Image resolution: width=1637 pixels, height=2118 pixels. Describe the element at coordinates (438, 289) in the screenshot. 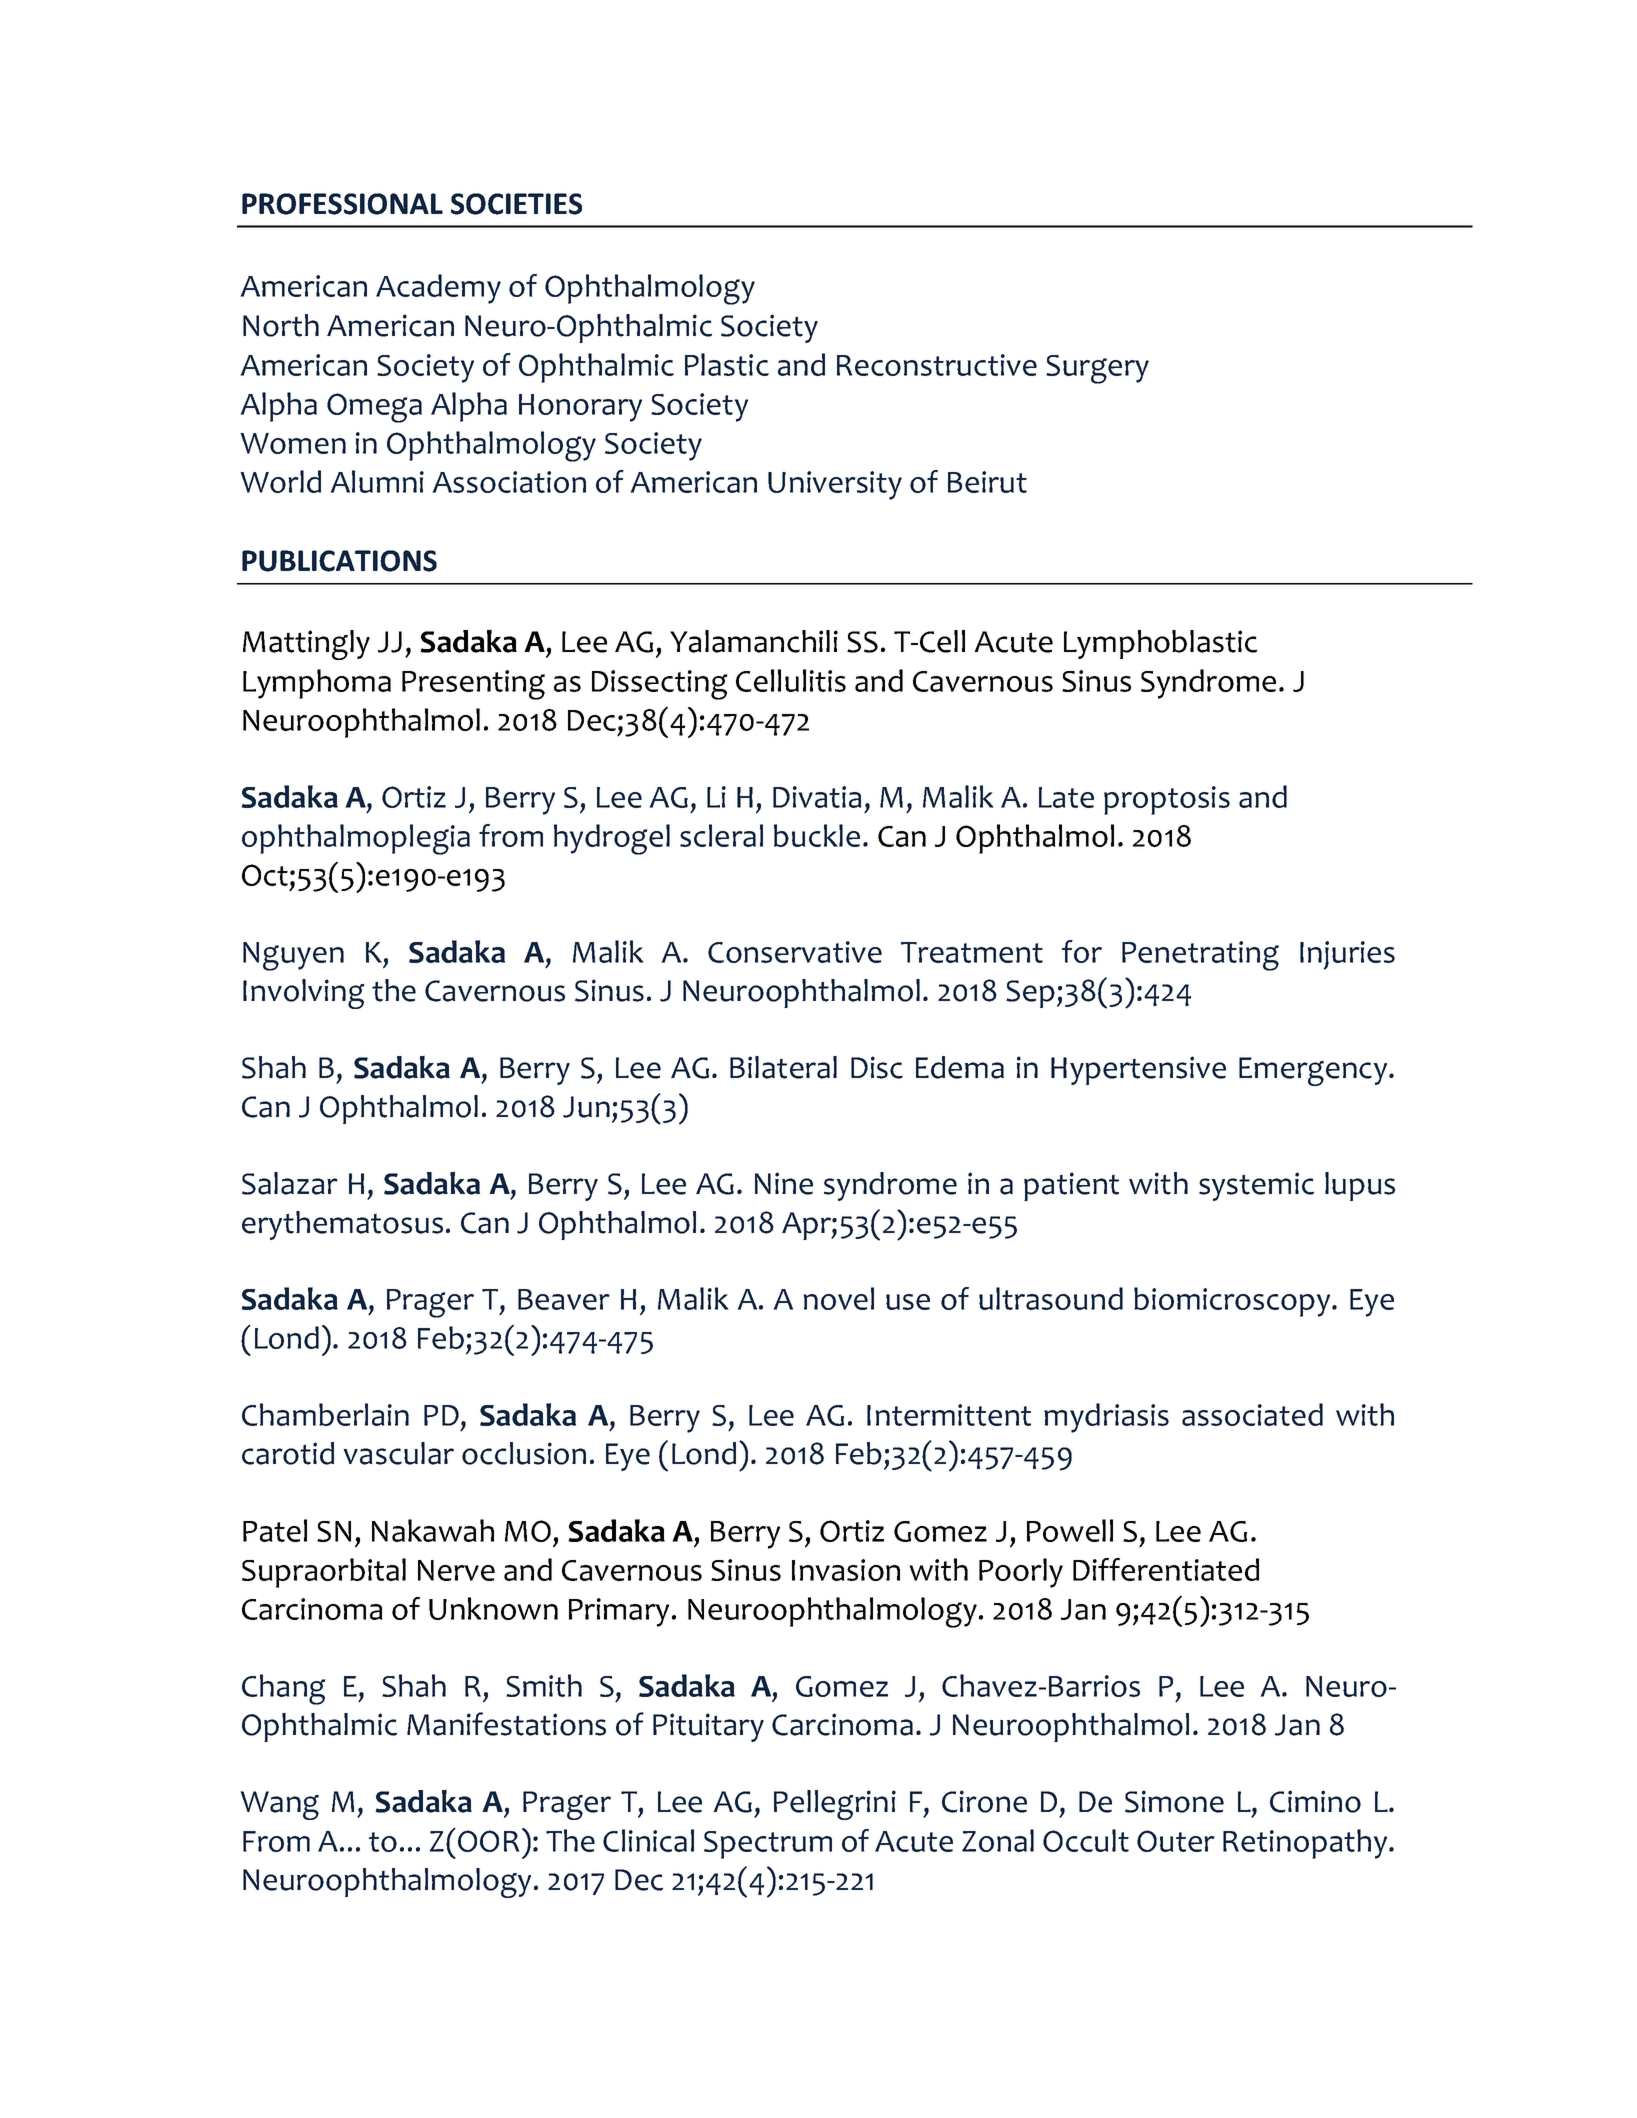

I see `Academy` at that location.
